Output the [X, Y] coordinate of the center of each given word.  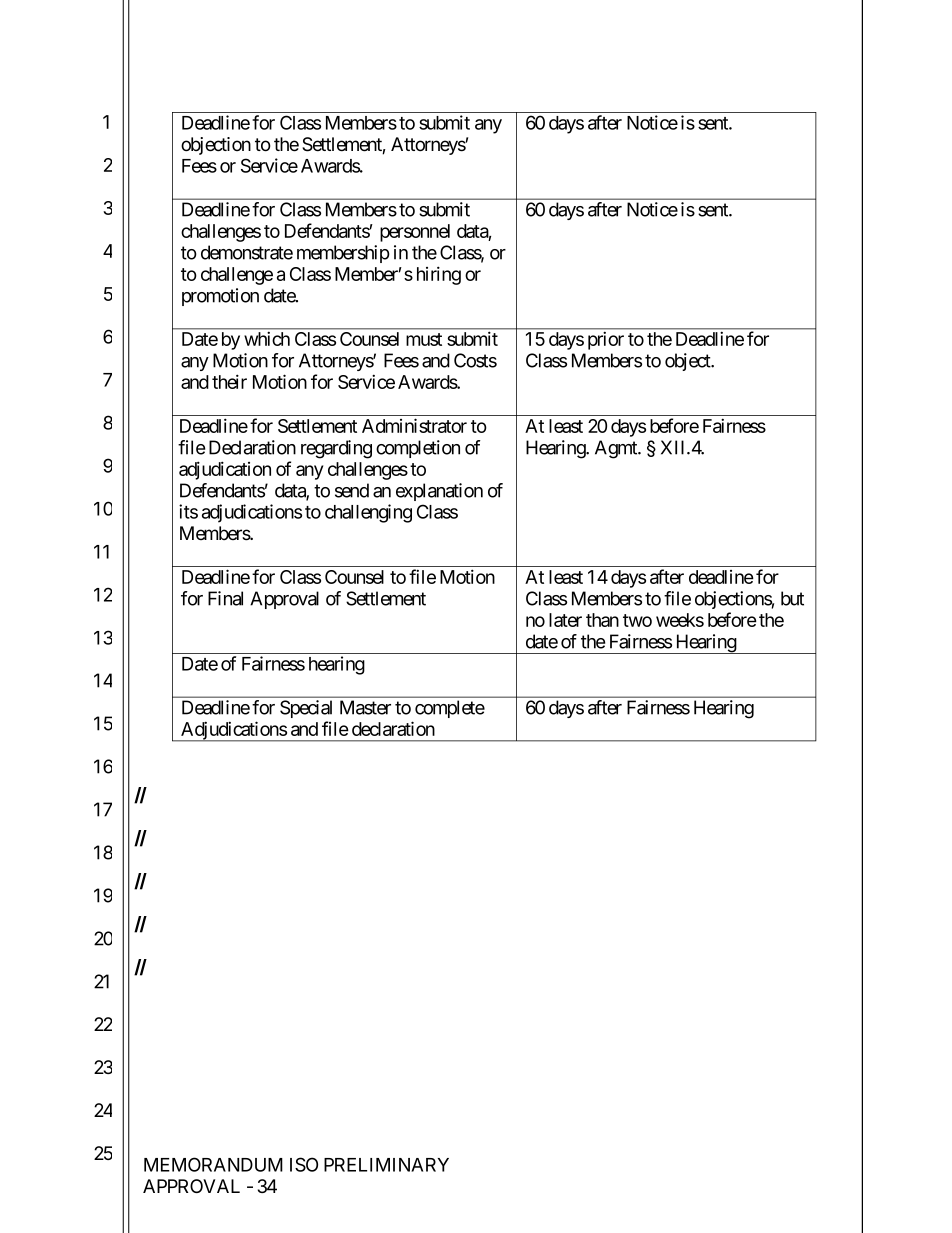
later [565, 620]
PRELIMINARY [386, 1165]
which [267, 338]
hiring [439, 275]
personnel [415, 233]
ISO [304, 1164]
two [637, 620]
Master [365, 707]
